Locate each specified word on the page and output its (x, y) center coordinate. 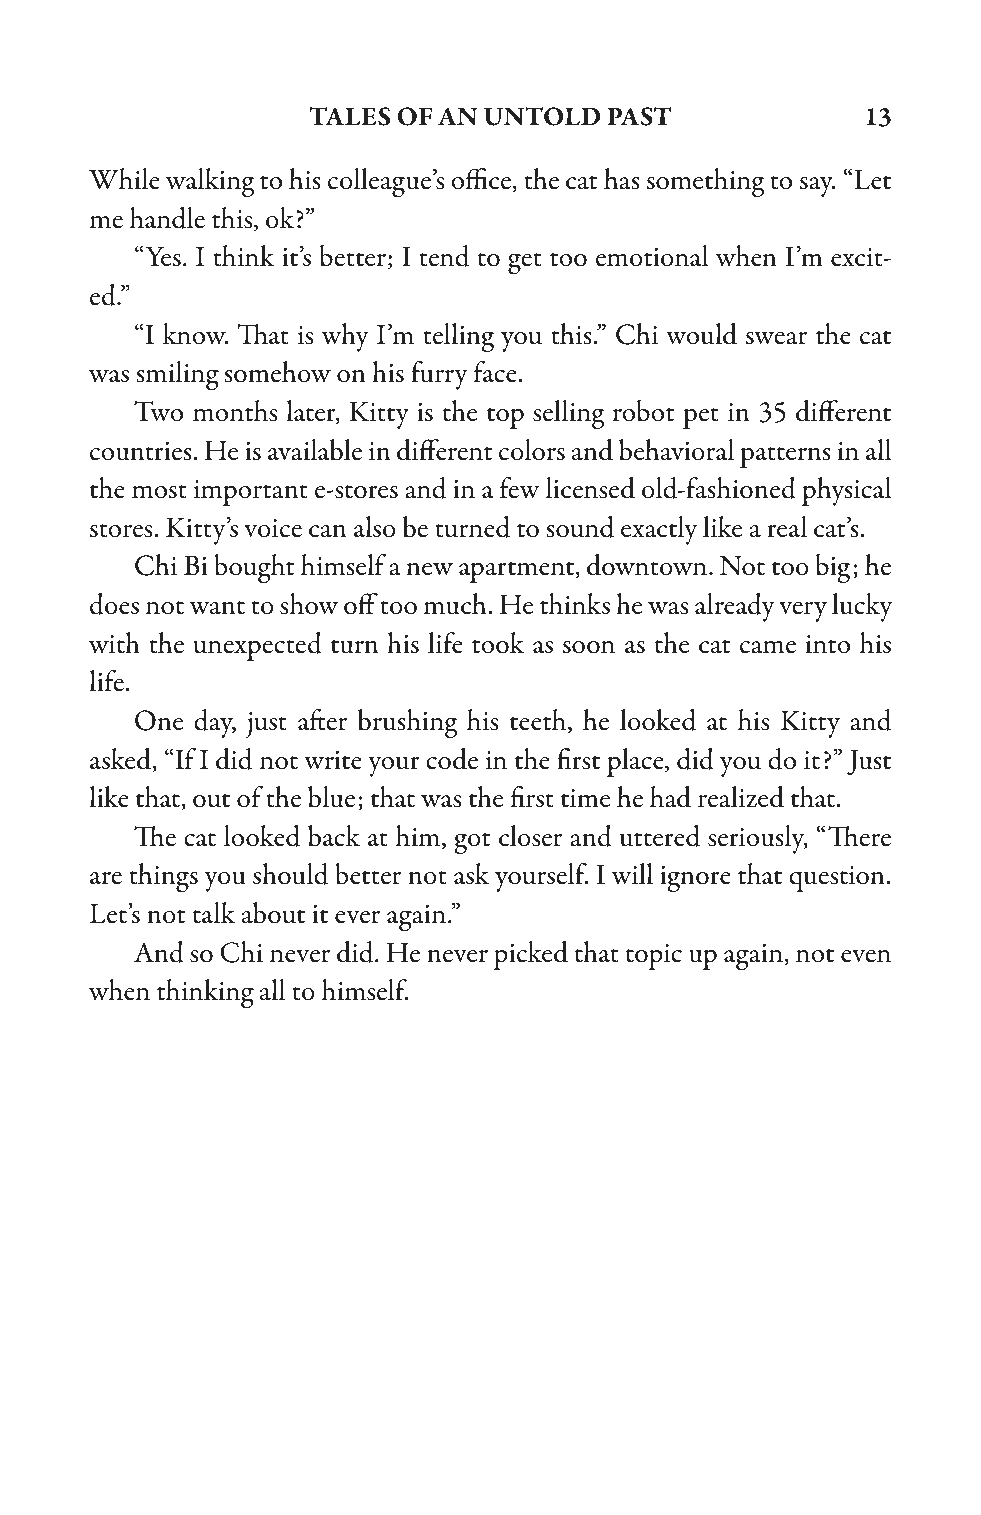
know (195, 334)
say (817, 187)
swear (776, 338)
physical (847, 491)
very (803, 612)
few (520, 488)
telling (458, 338)
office (482, 180)
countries (142, 451)
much (456, 604)
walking (210, 183)
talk (214, 913)
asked (121, 760)
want (217, 608)
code (452, 759)
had (670, 797)
